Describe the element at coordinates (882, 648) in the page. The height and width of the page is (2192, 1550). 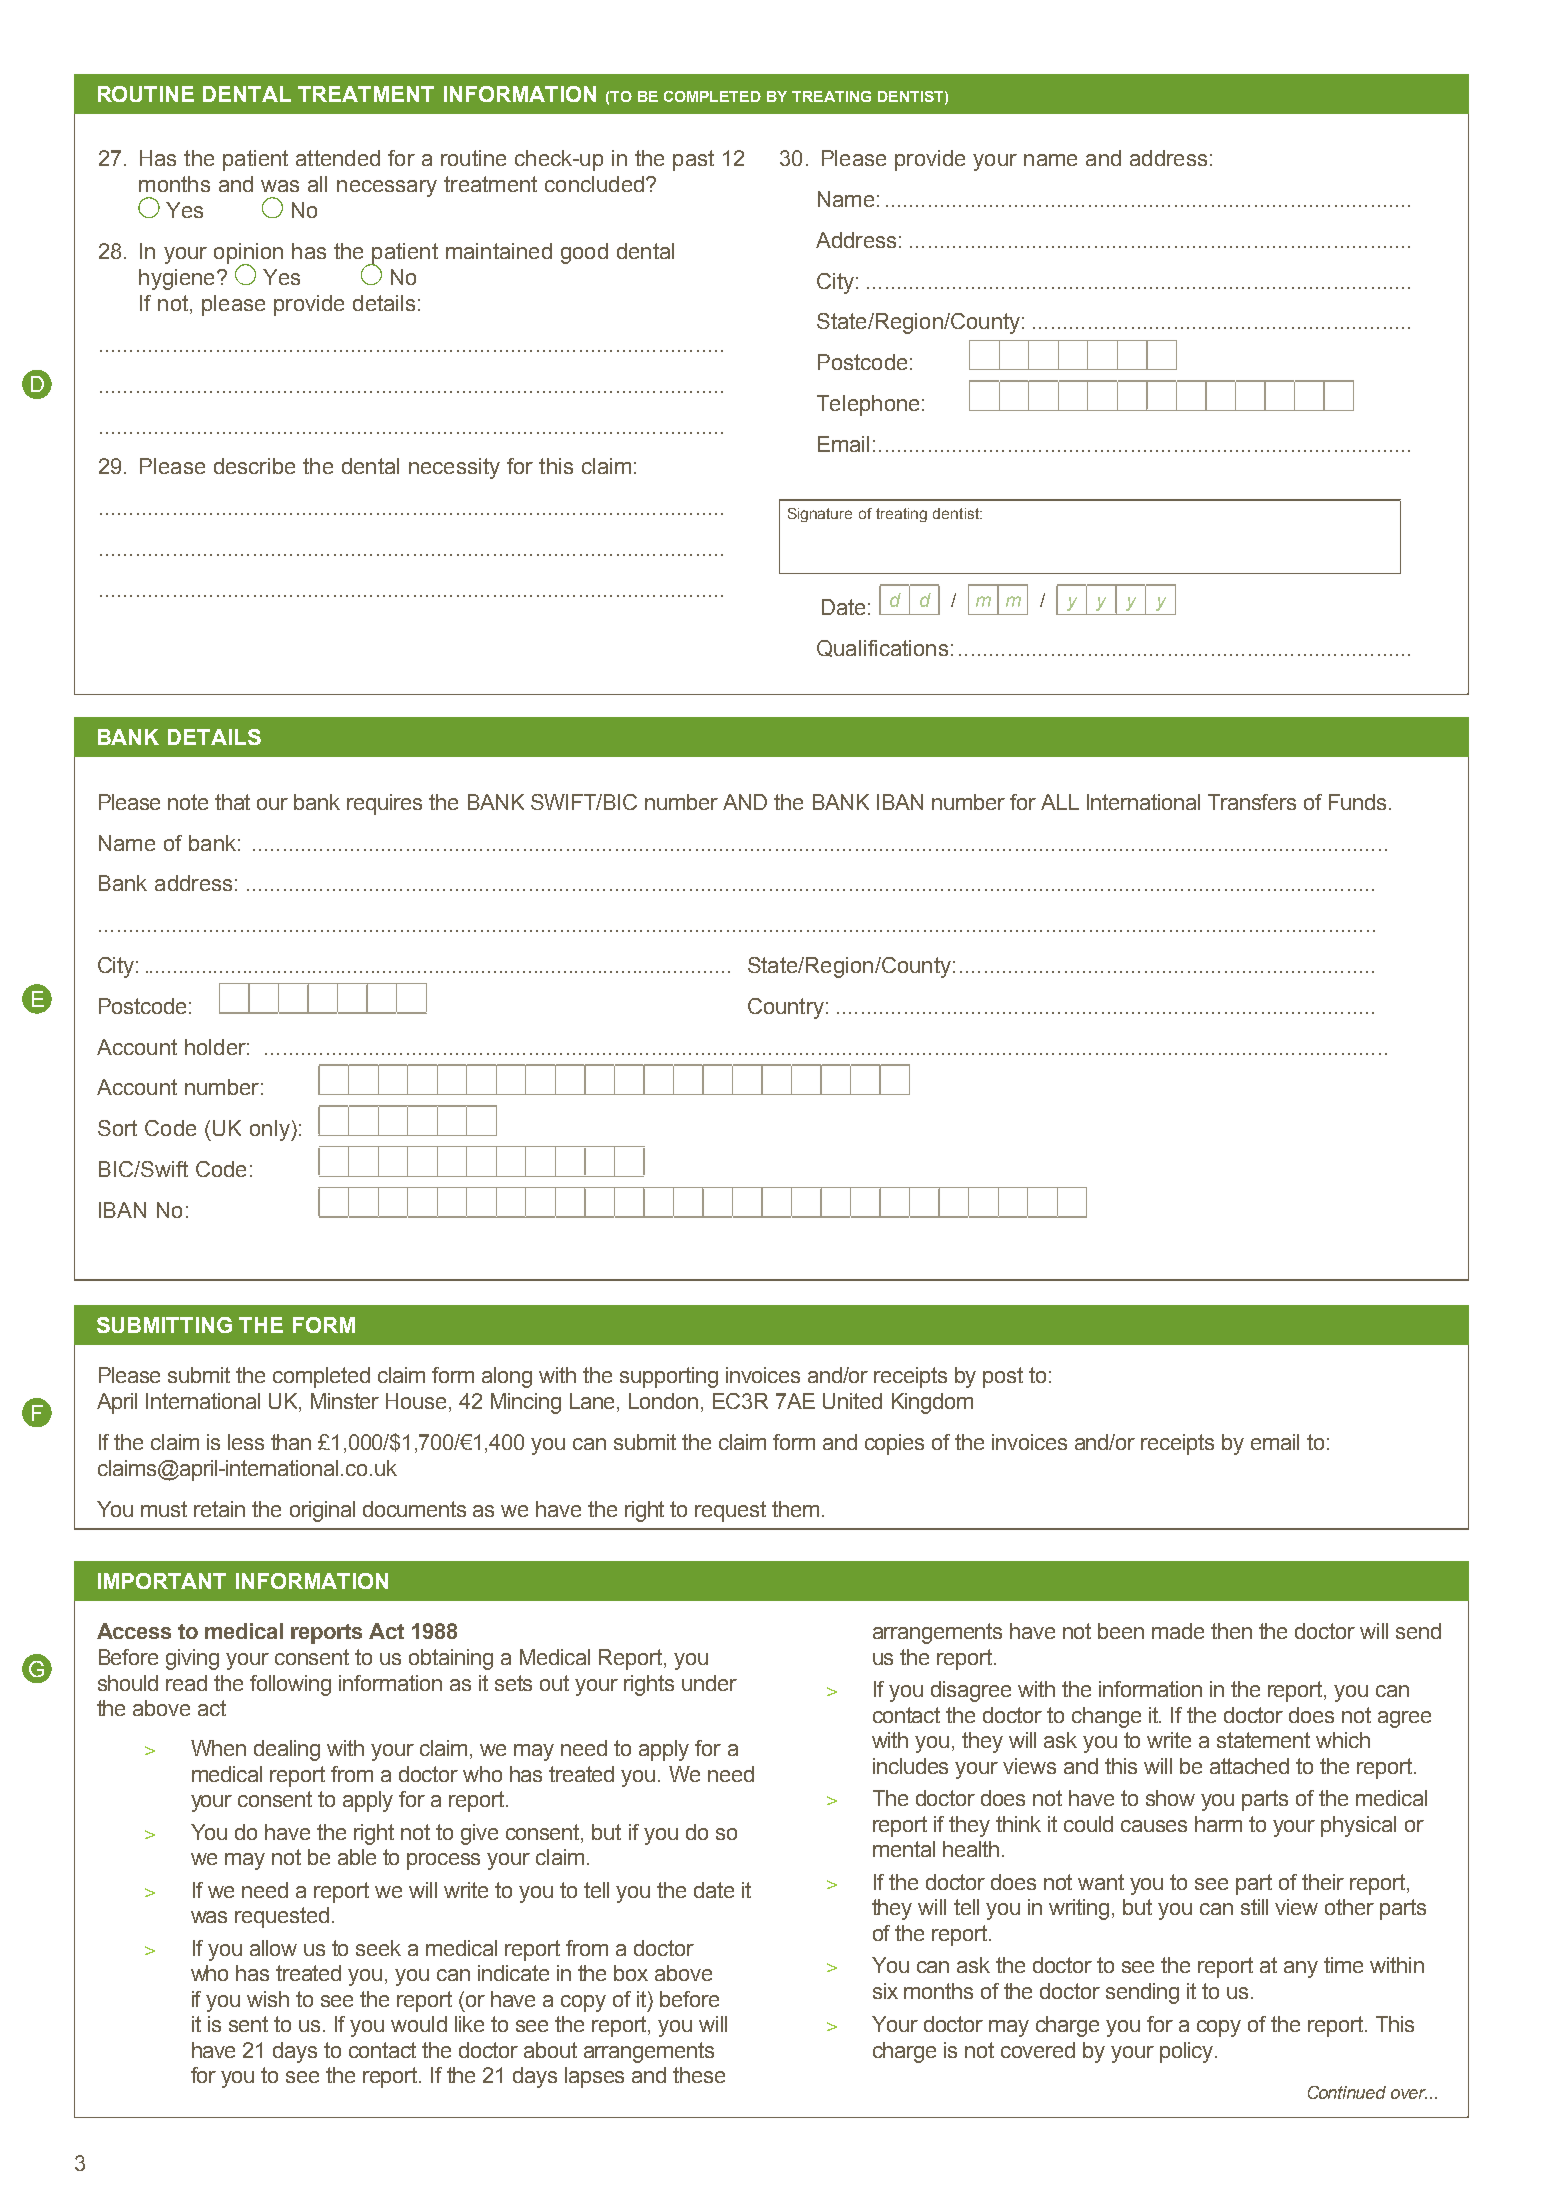
I see `Qualifications` at that location.
